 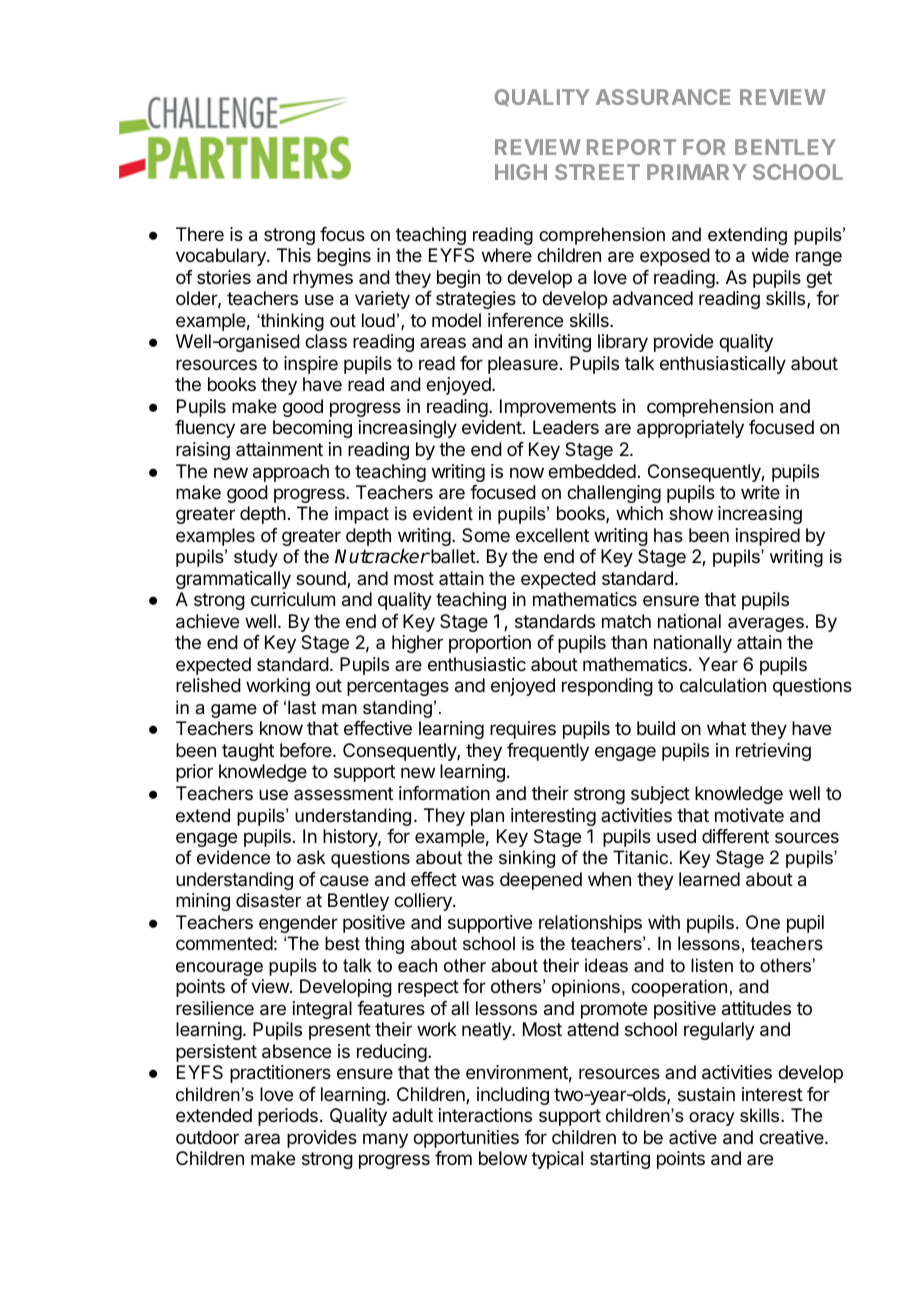 What do you see at coordinates (690, 429) in the document?
I see `appropriately` at bounding box center [690, 429].
